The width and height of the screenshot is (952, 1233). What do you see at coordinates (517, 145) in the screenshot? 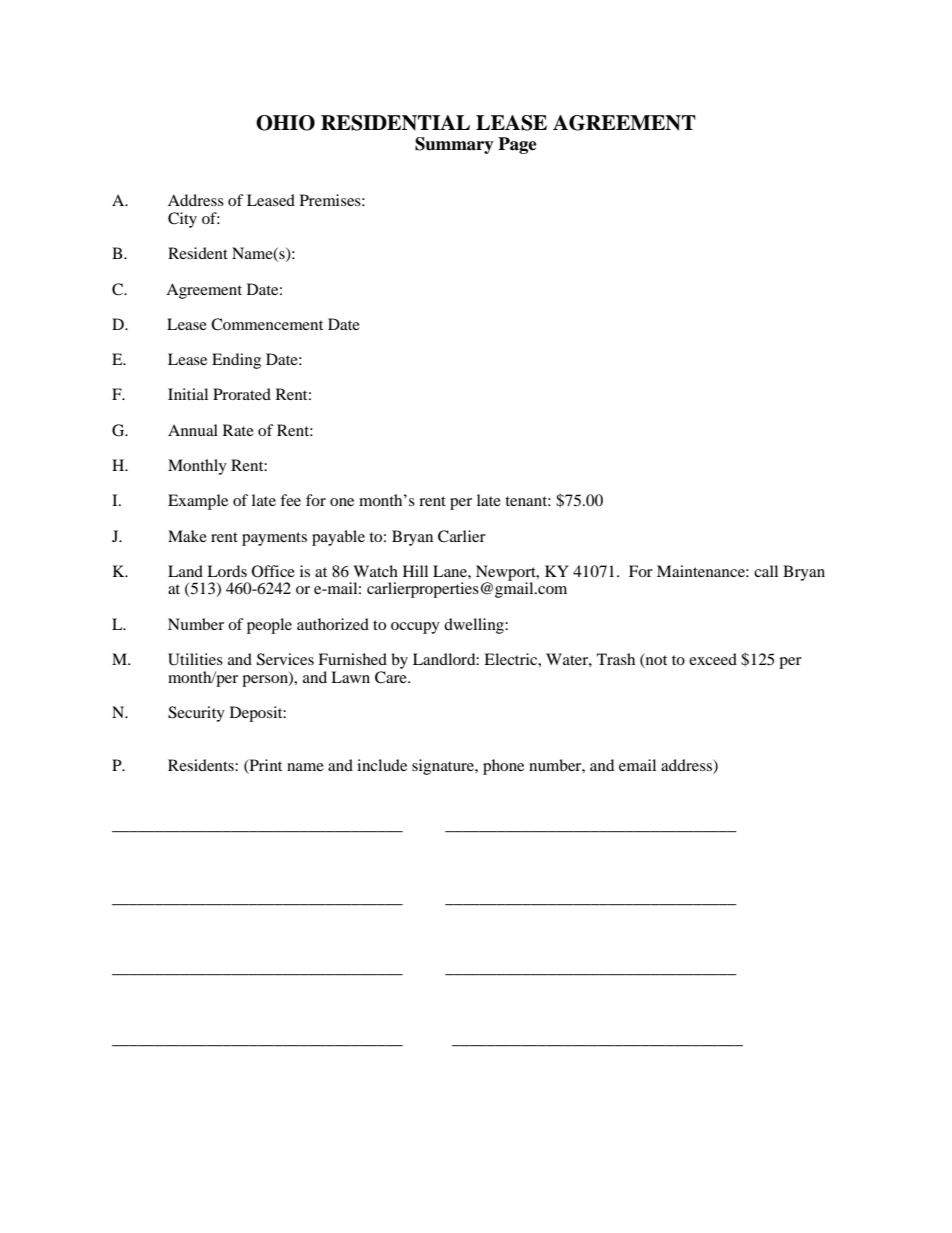
I see `Page` at bounding box center [517, 145].
